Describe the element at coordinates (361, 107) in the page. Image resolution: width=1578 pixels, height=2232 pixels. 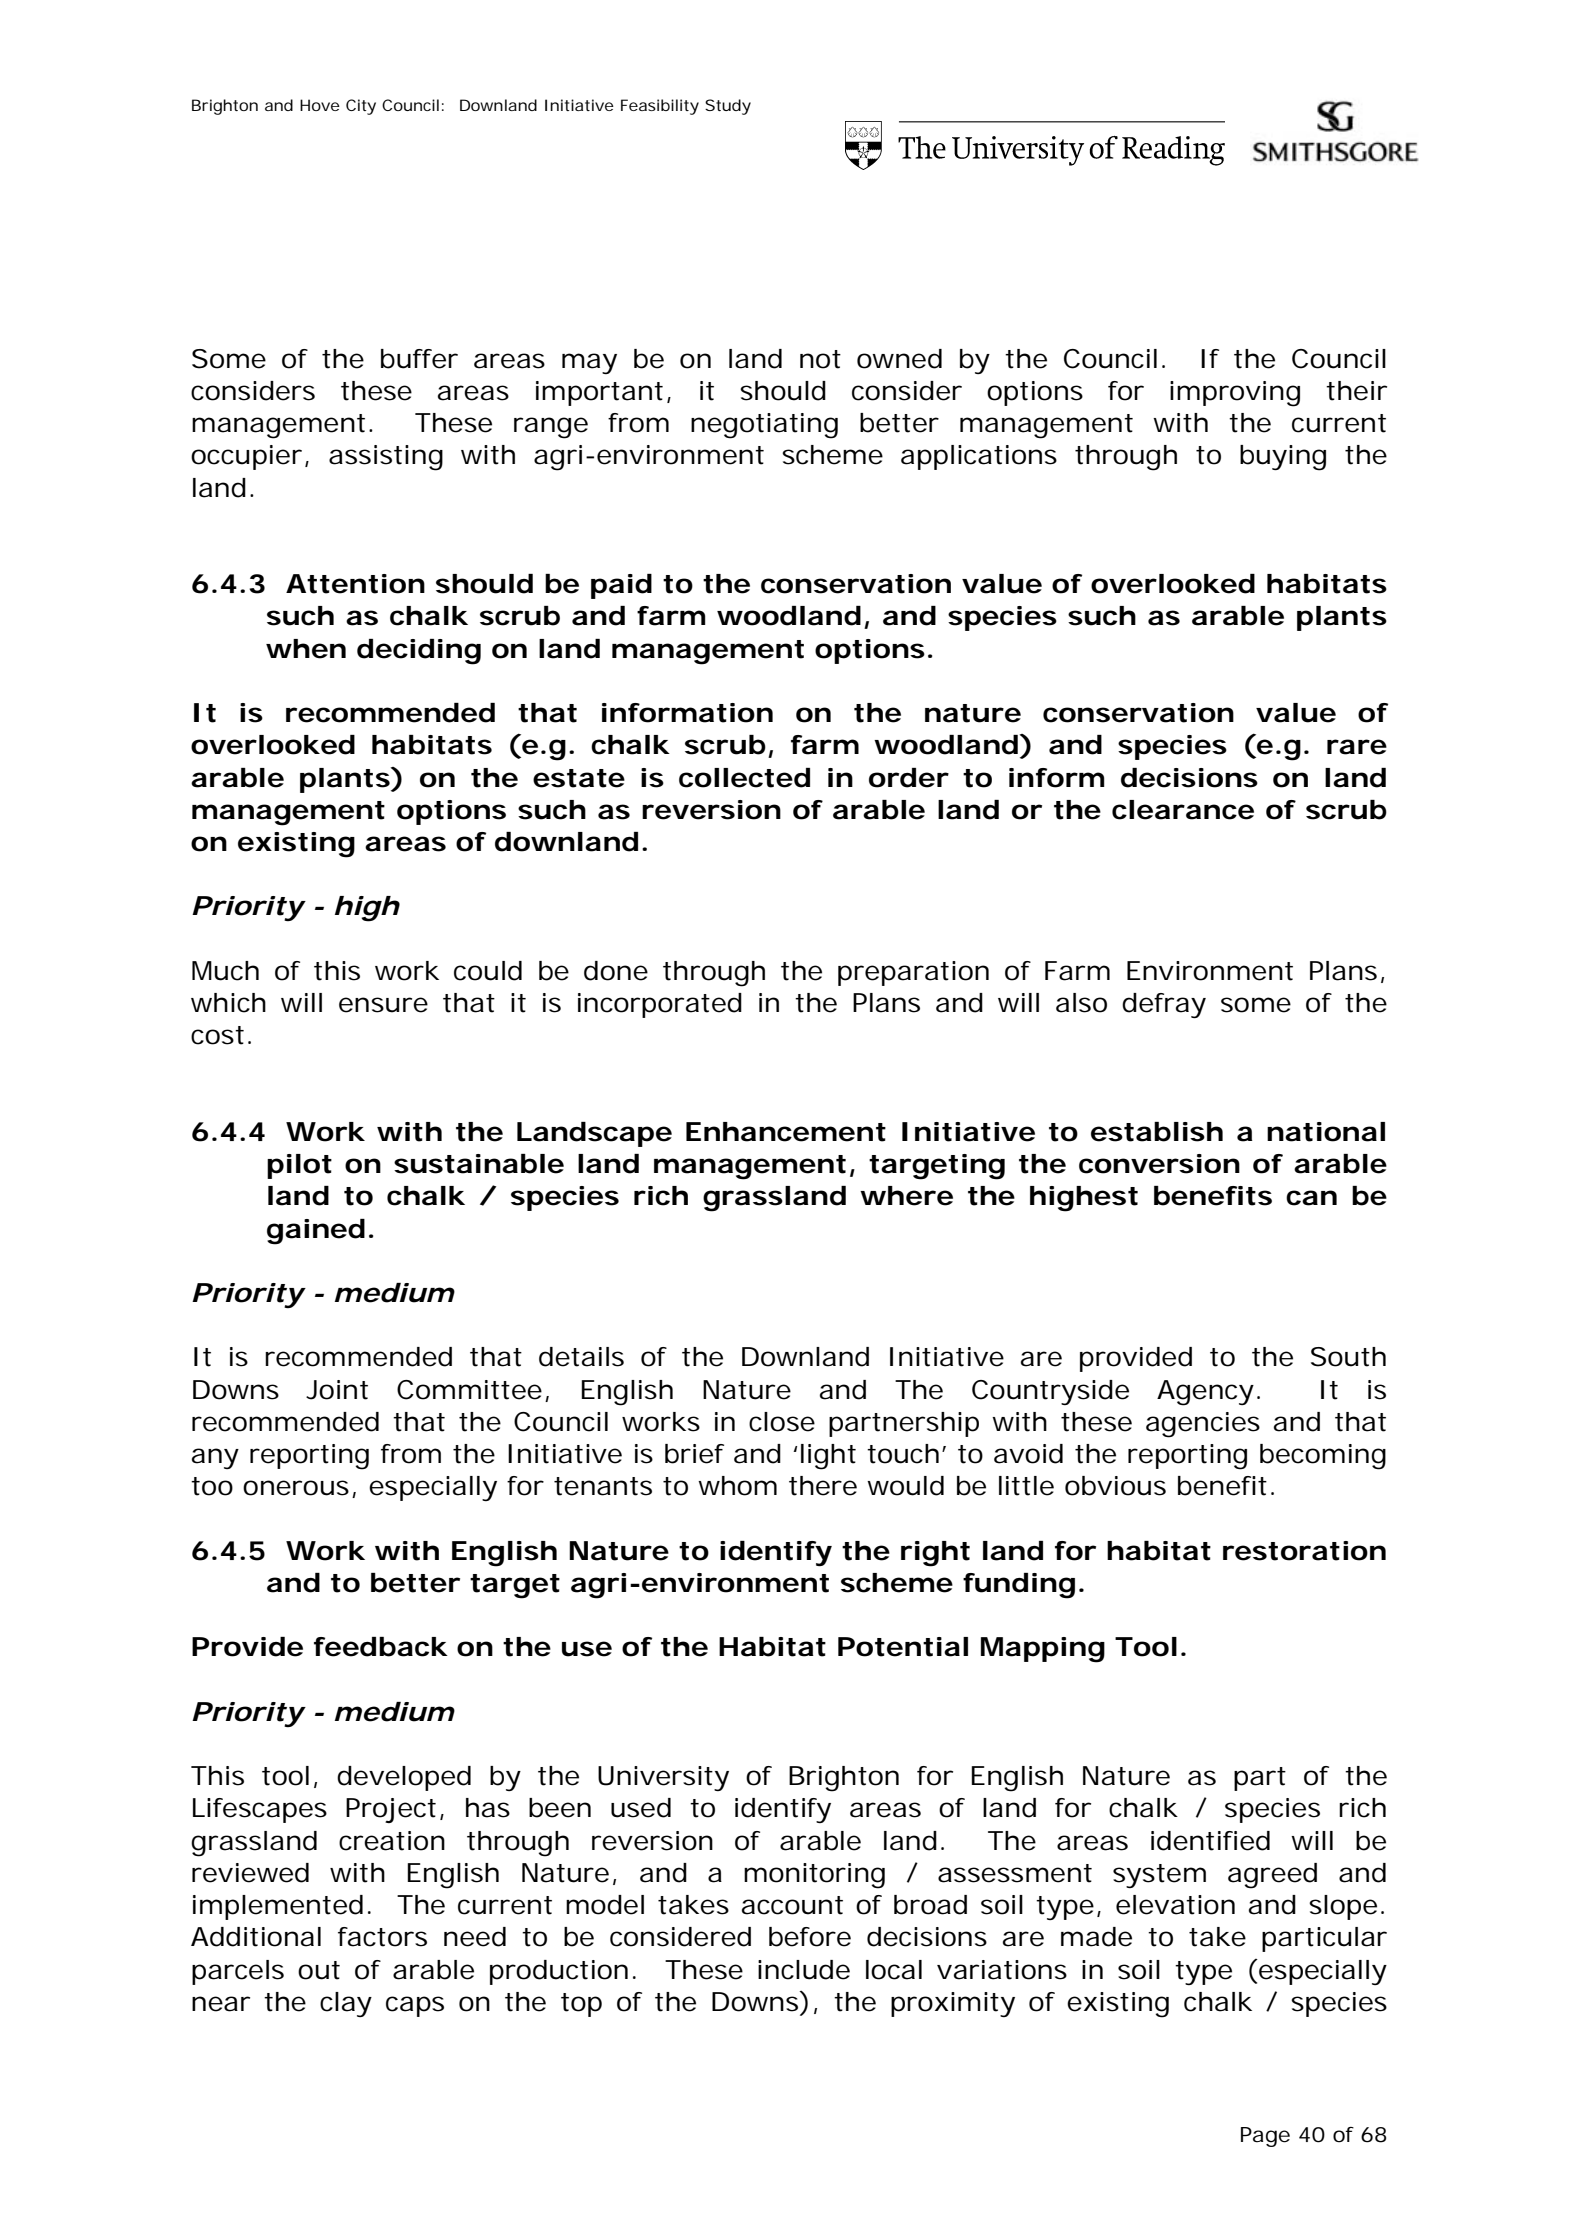
I see `City` at that location.
